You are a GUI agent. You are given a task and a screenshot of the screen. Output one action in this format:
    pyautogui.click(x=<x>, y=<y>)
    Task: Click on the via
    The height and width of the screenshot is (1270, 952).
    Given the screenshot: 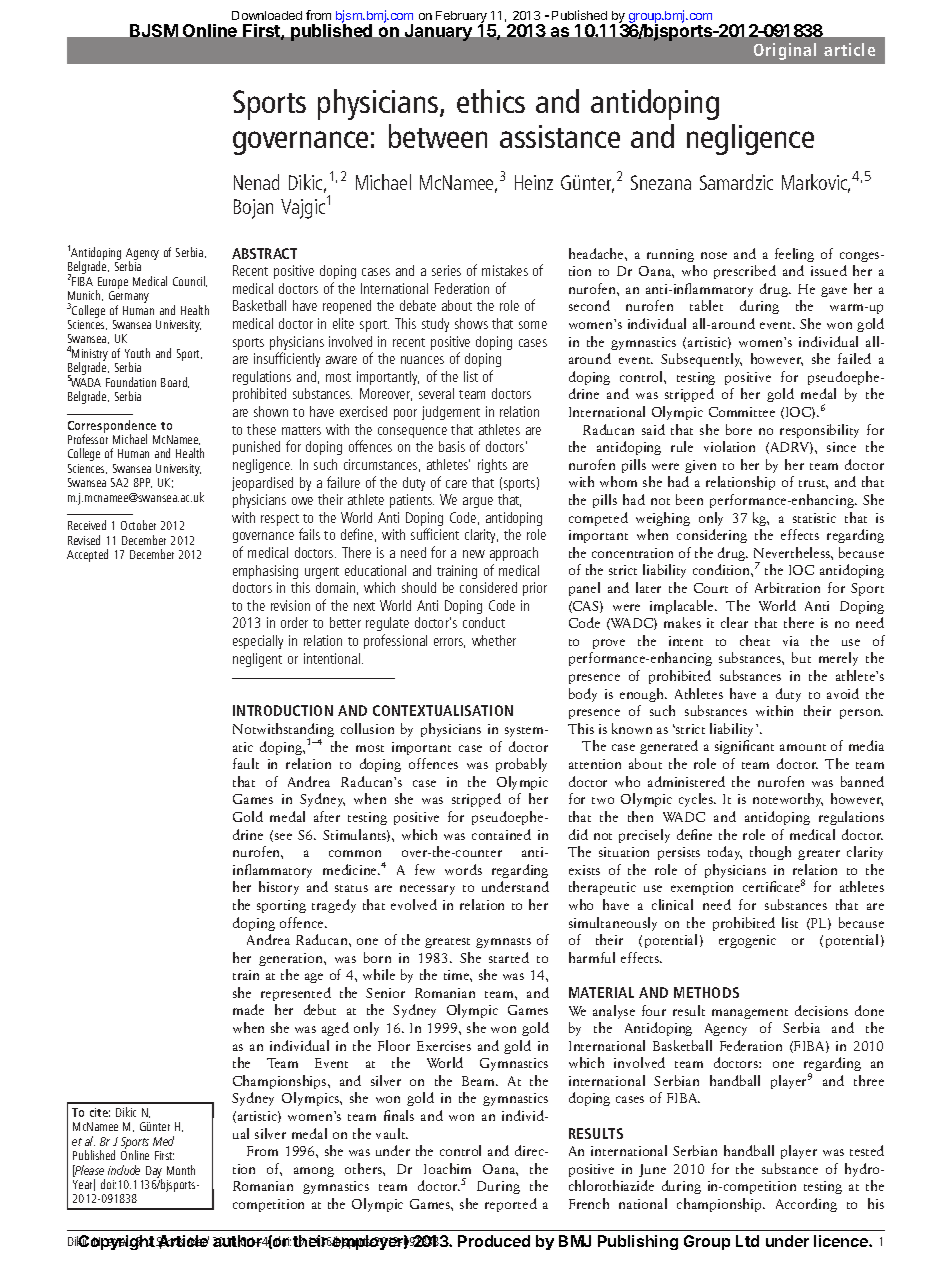 What is the action you would take?
    pyautogui.click(x=791, y=641)
